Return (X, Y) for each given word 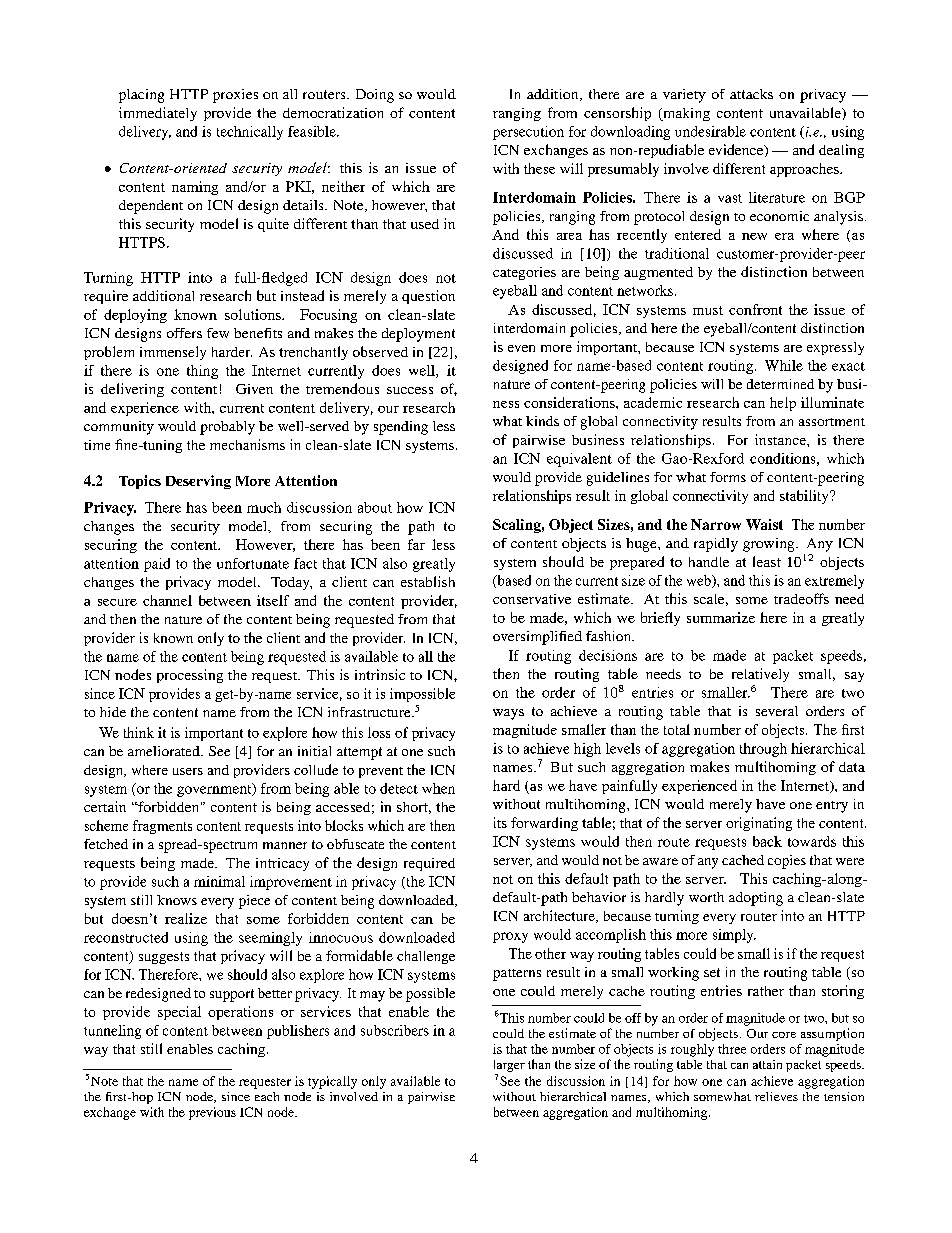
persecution (528, 133)
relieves (776, 1096)
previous (212, 1113)
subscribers (395, 1030)
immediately (158, 114)
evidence (737, 150)
